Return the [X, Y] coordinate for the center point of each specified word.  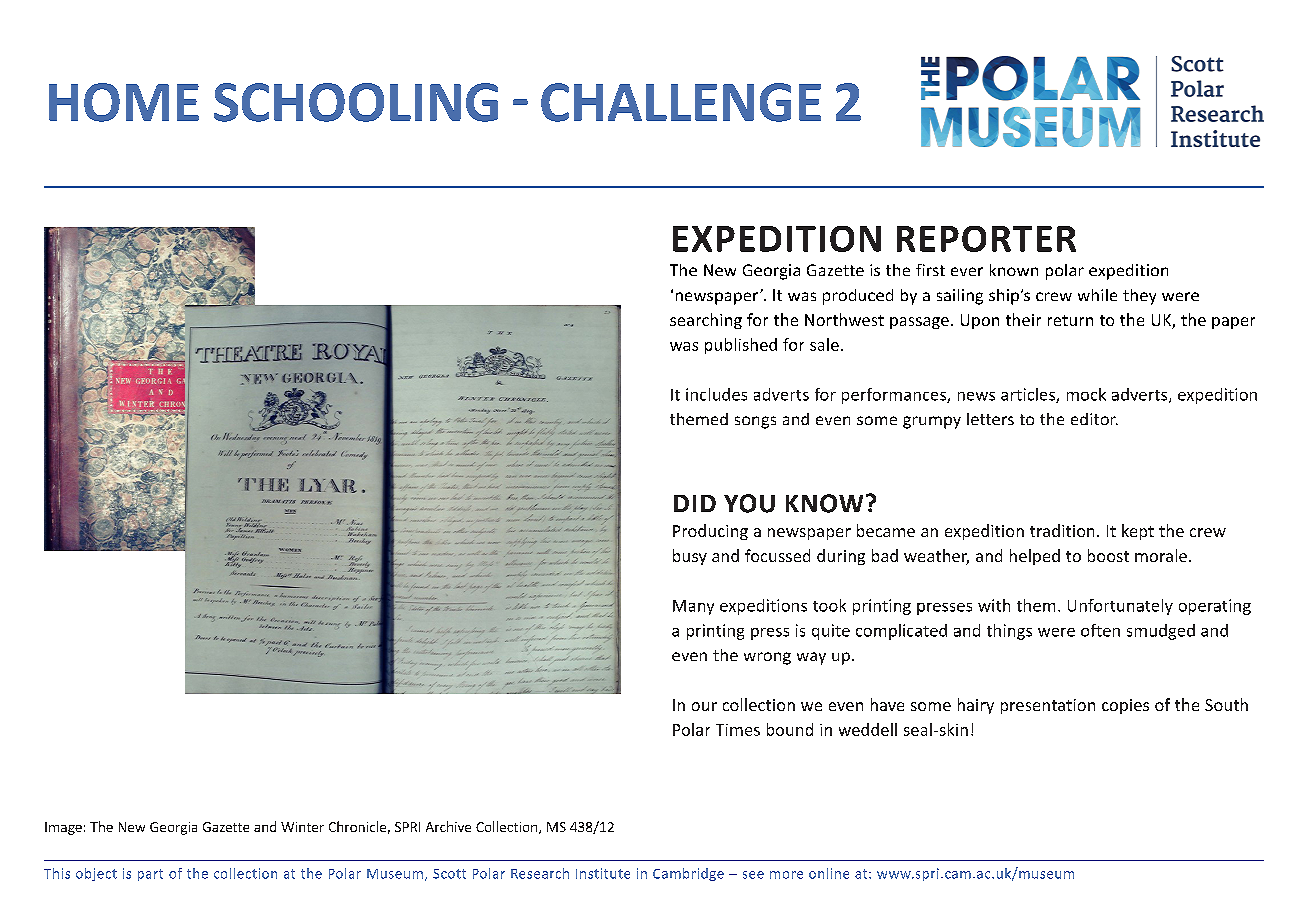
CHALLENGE [681, 102]
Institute [603, 873]
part [150, 875]
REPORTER [986, 239]
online [829, 873]
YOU [749, 503]
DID [695, 503]
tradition [1062, 530]
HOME [124, 102]
